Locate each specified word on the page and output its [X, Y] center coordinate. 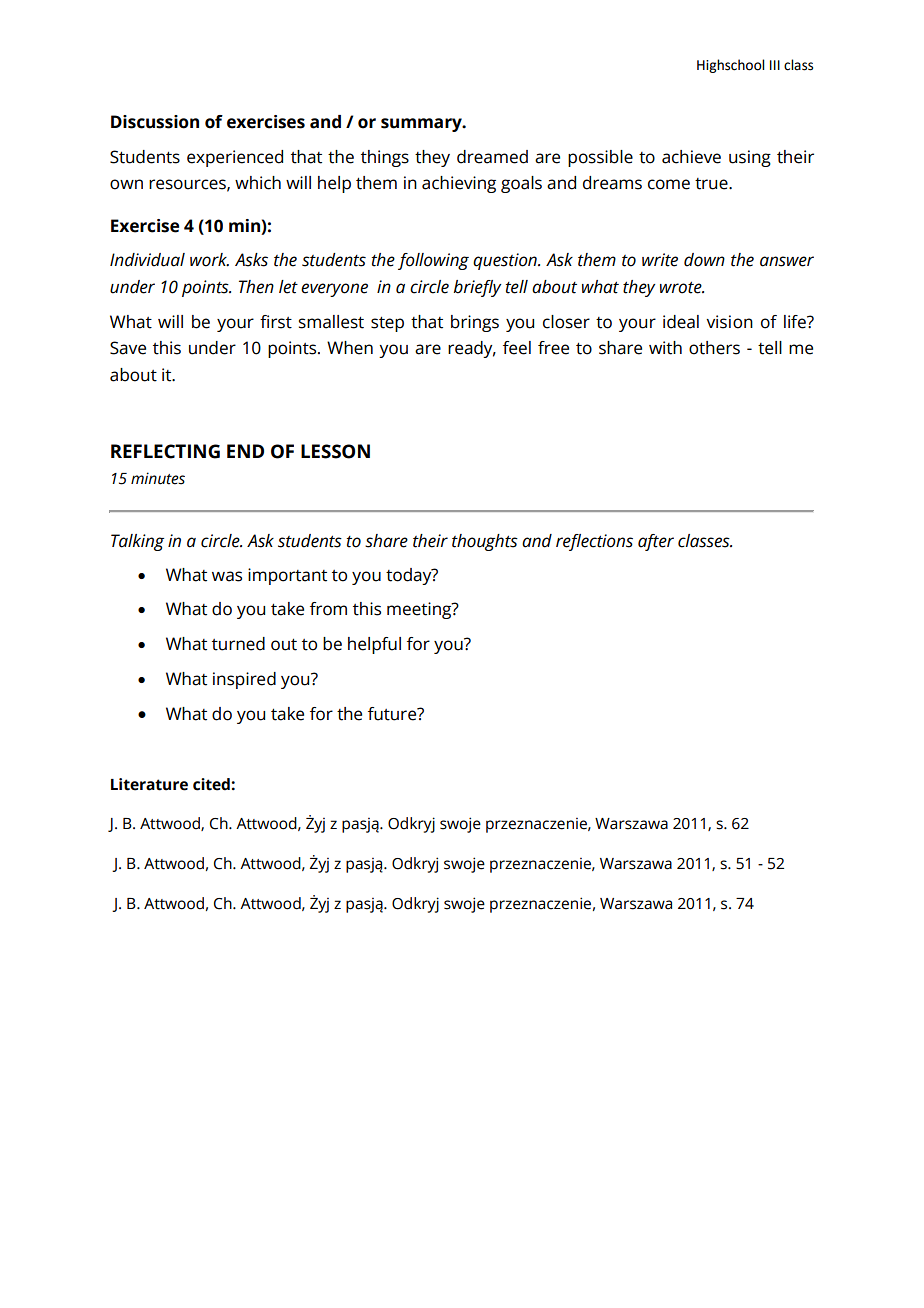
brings [475, 323]
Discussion [155, 122]
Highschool [730, 66]
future [393, 714]
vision [729, 322]
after [656, 542]
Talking [137, 542]
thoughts [485, 542]
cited [212, 784]
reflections [594, 542]
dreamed [492, 157]
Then [256, 287]
